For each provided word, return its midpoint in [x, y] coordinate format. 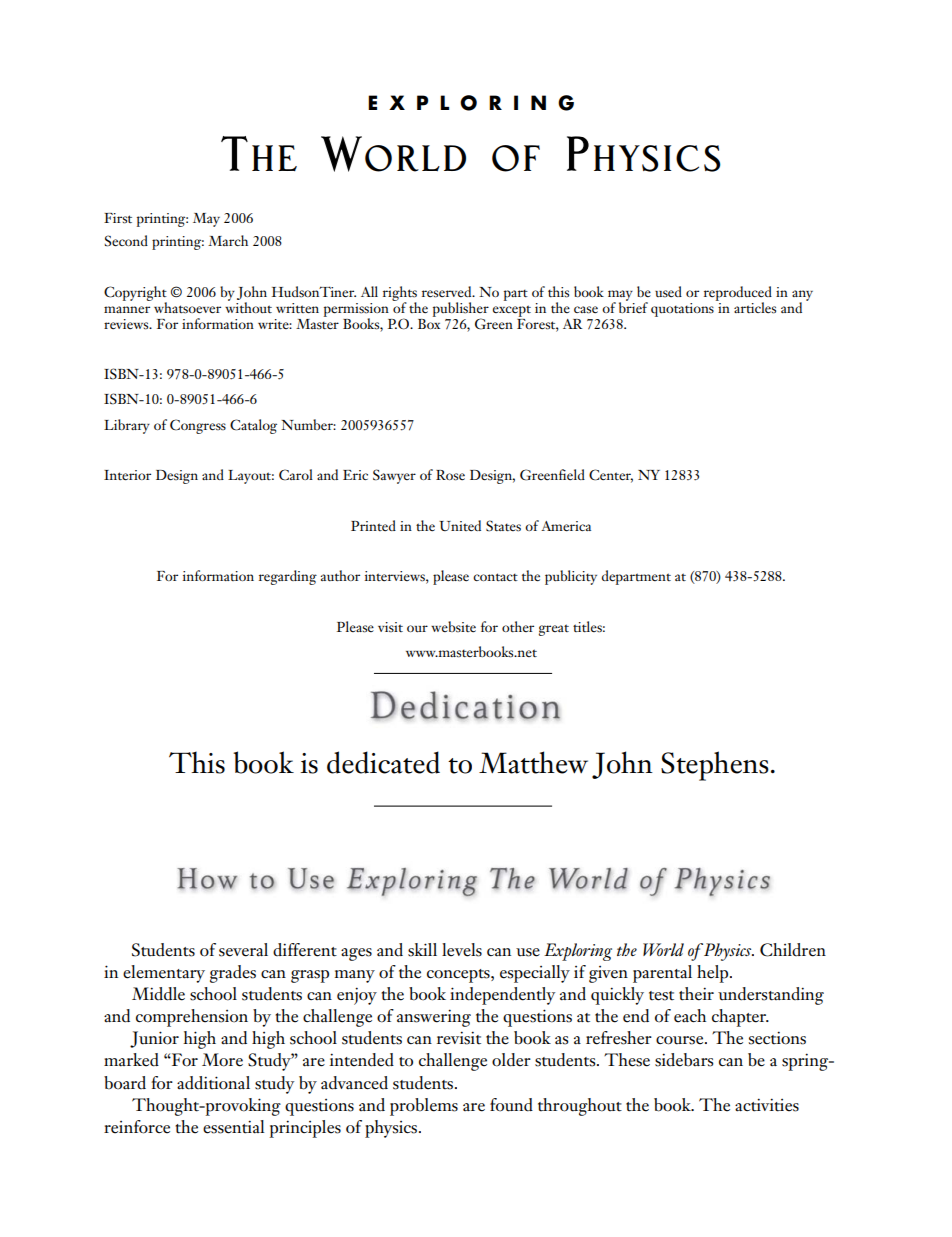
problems [424, 1107]
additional [213, 1083]
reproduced [738, 294]
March [228, 240]
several [243, 950]
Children [793, 950]
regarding [288, 577]
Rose [450, 475]
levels [462, 950]
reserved [448, 292]
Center [611, 476]
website [453, 626]
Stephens [715, 766]
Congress [198, 426]
